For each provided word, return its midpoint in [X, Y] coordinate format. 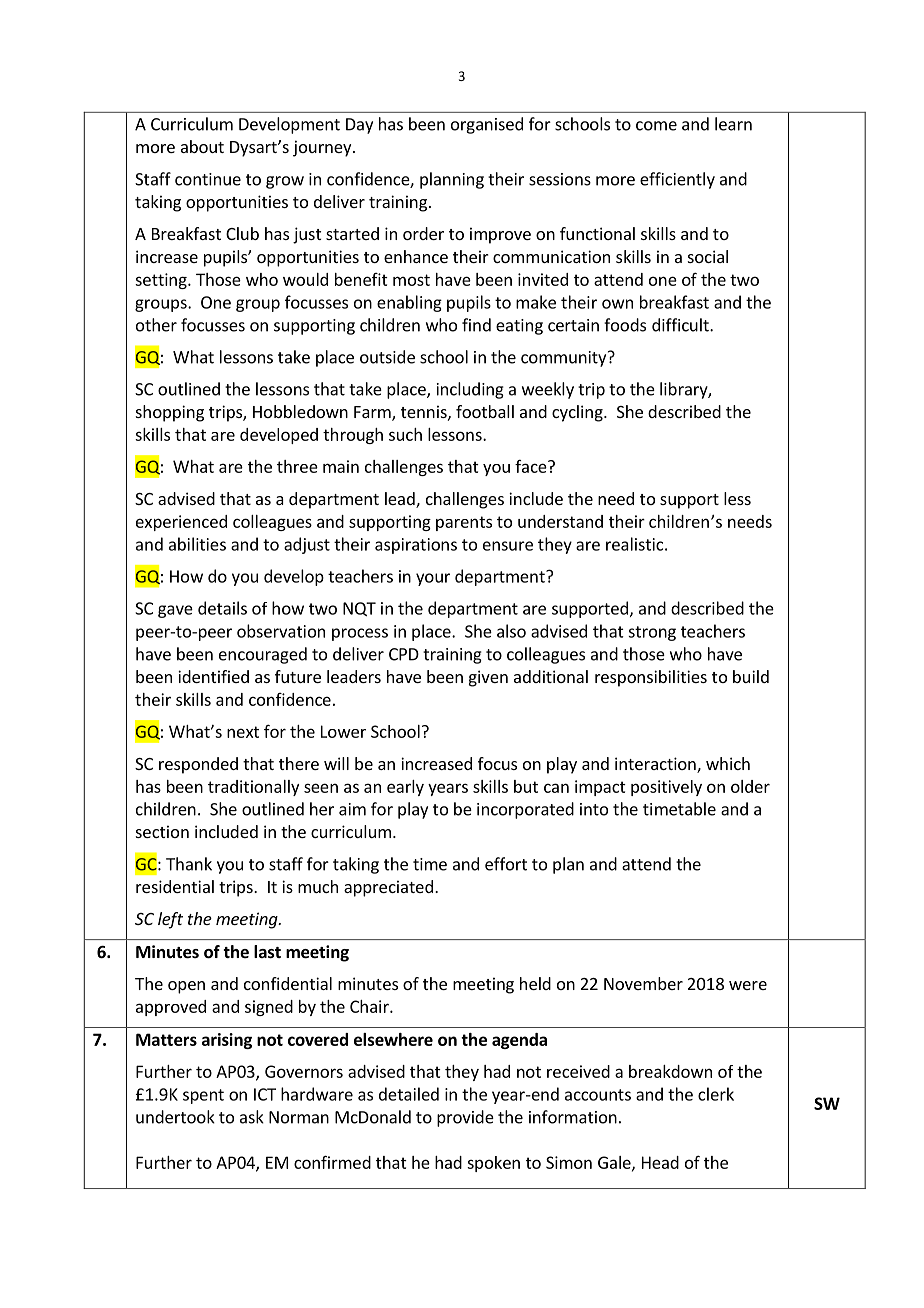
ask [252, 1117]
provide [465, 1118]
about [202, 146]
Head [660, 1162]
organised [487, 125]
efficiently [677, 180]
